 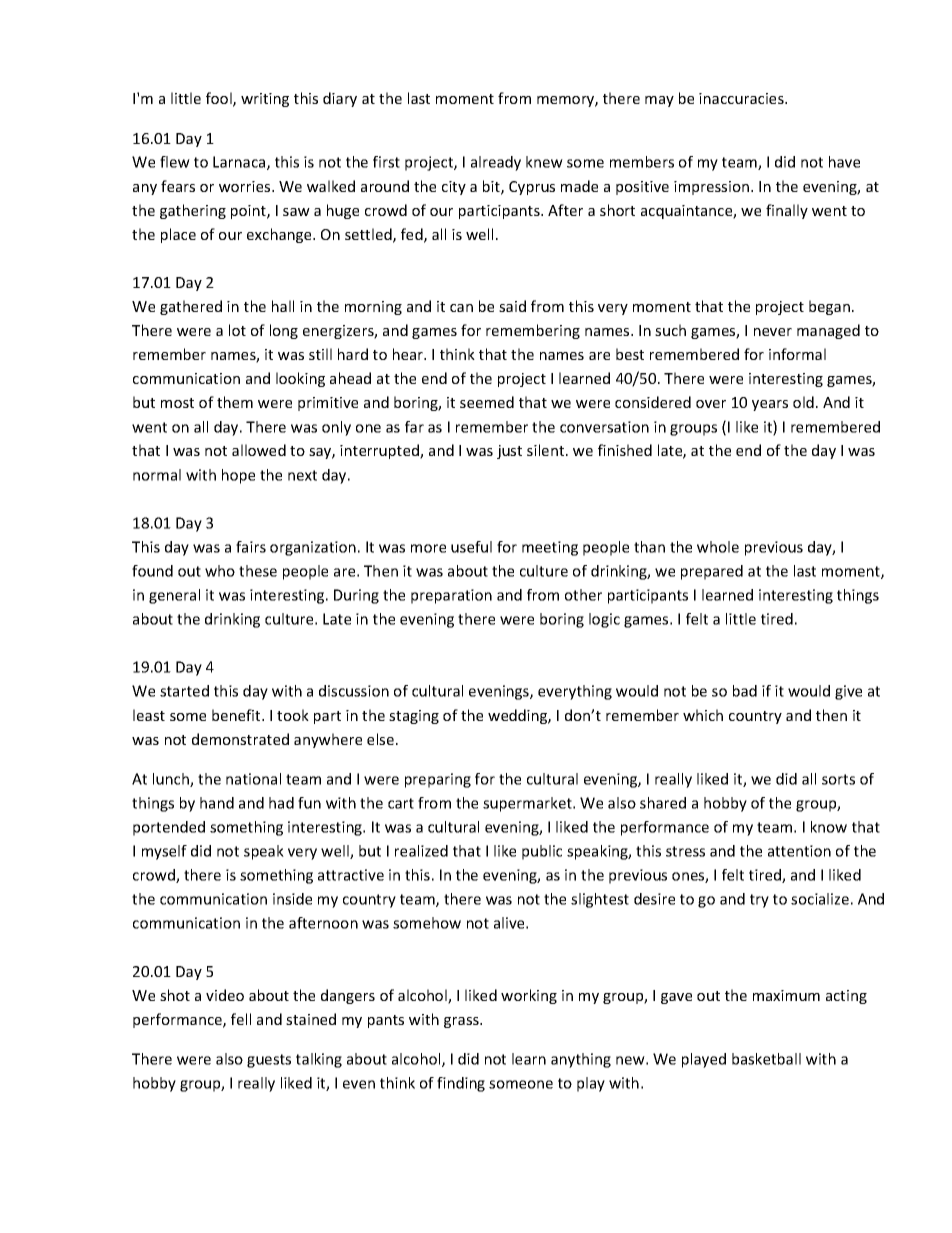 I want to click on prepared, so click(x=712, y=572).
